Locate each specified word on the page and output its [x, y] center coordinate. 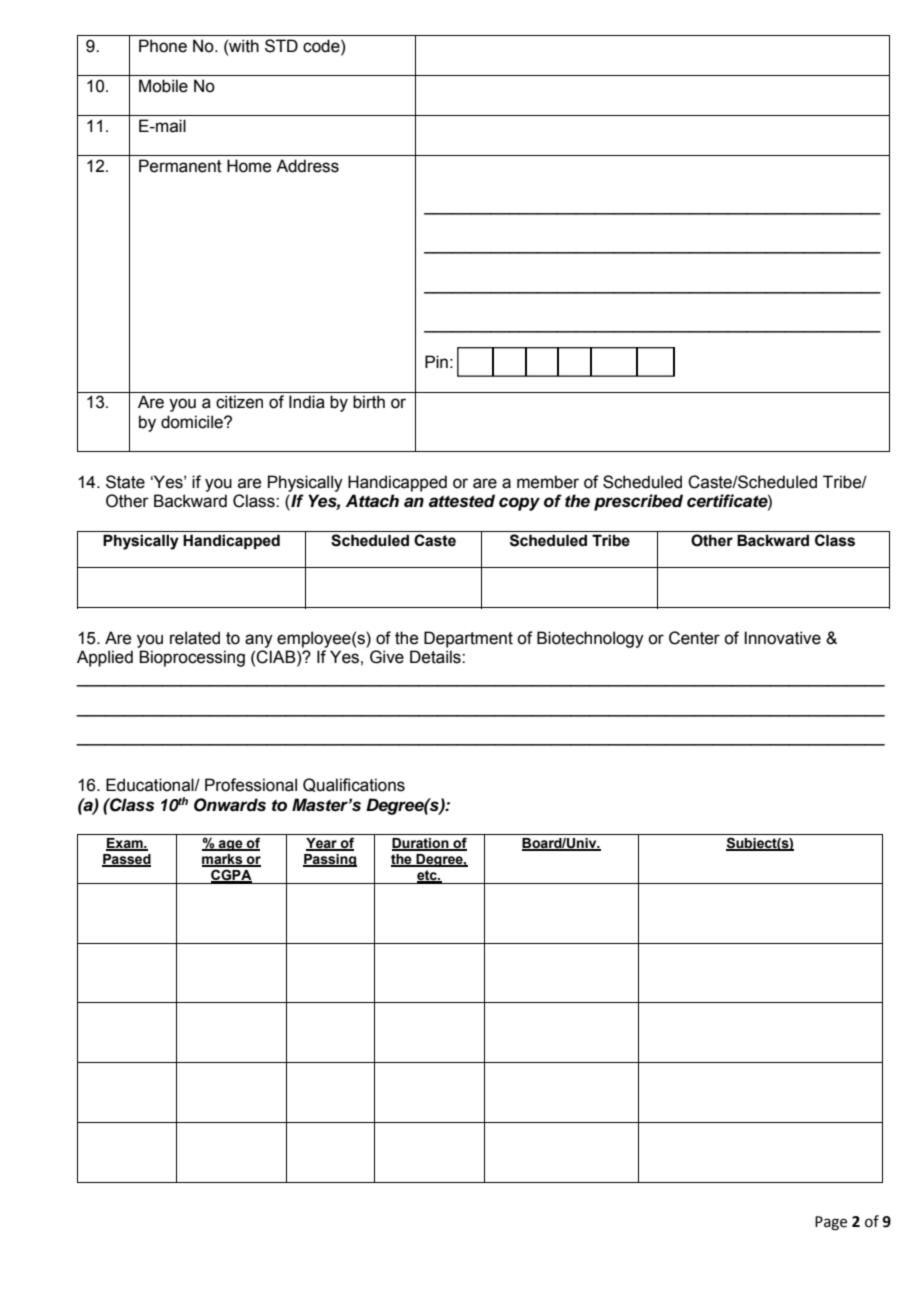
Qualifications [354, 785]
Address [307, 166]
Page [831, 1223]
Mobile [163, 86]
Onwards [230, 805]
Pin [436, 361]
